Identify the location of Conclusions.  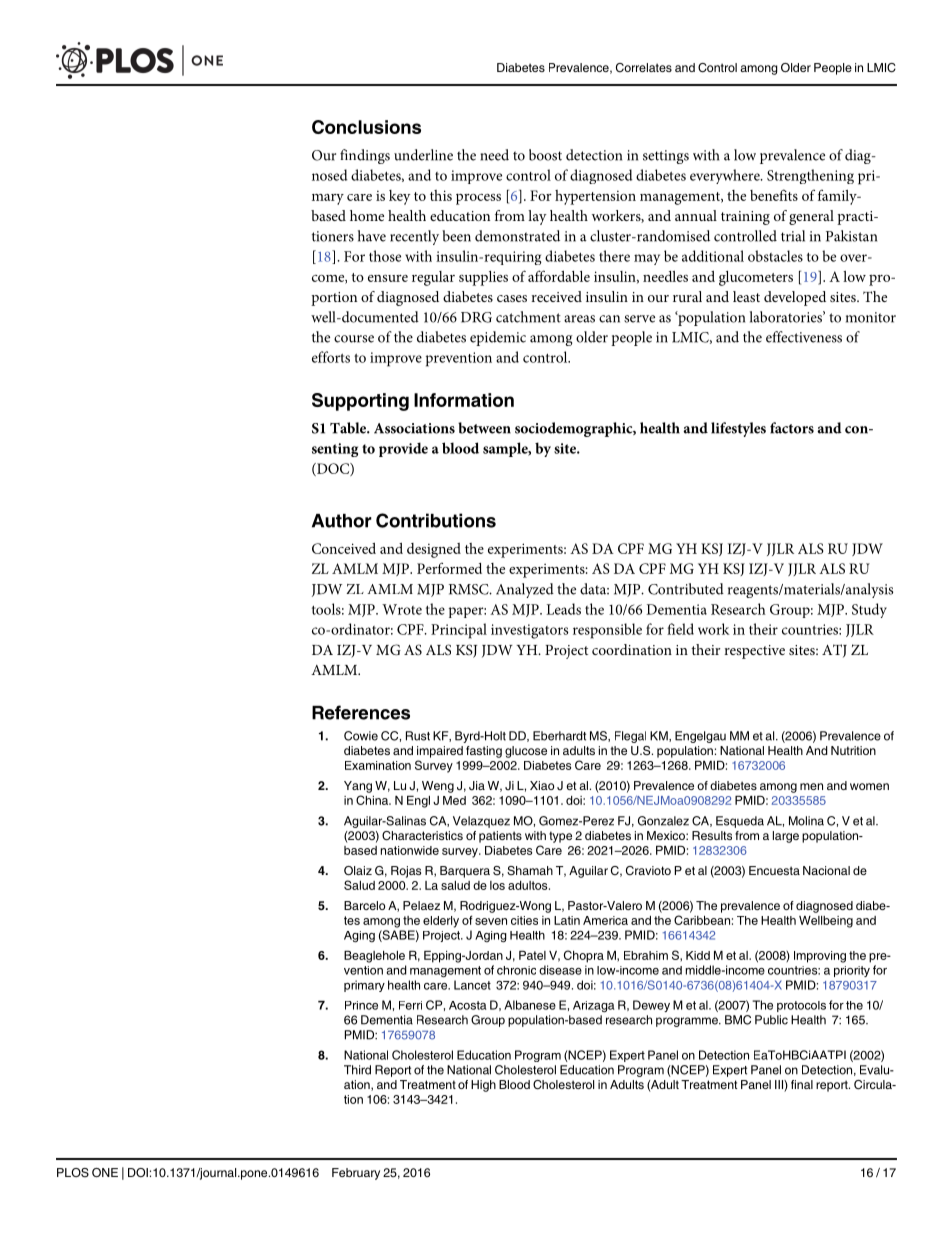
(366, 127).
